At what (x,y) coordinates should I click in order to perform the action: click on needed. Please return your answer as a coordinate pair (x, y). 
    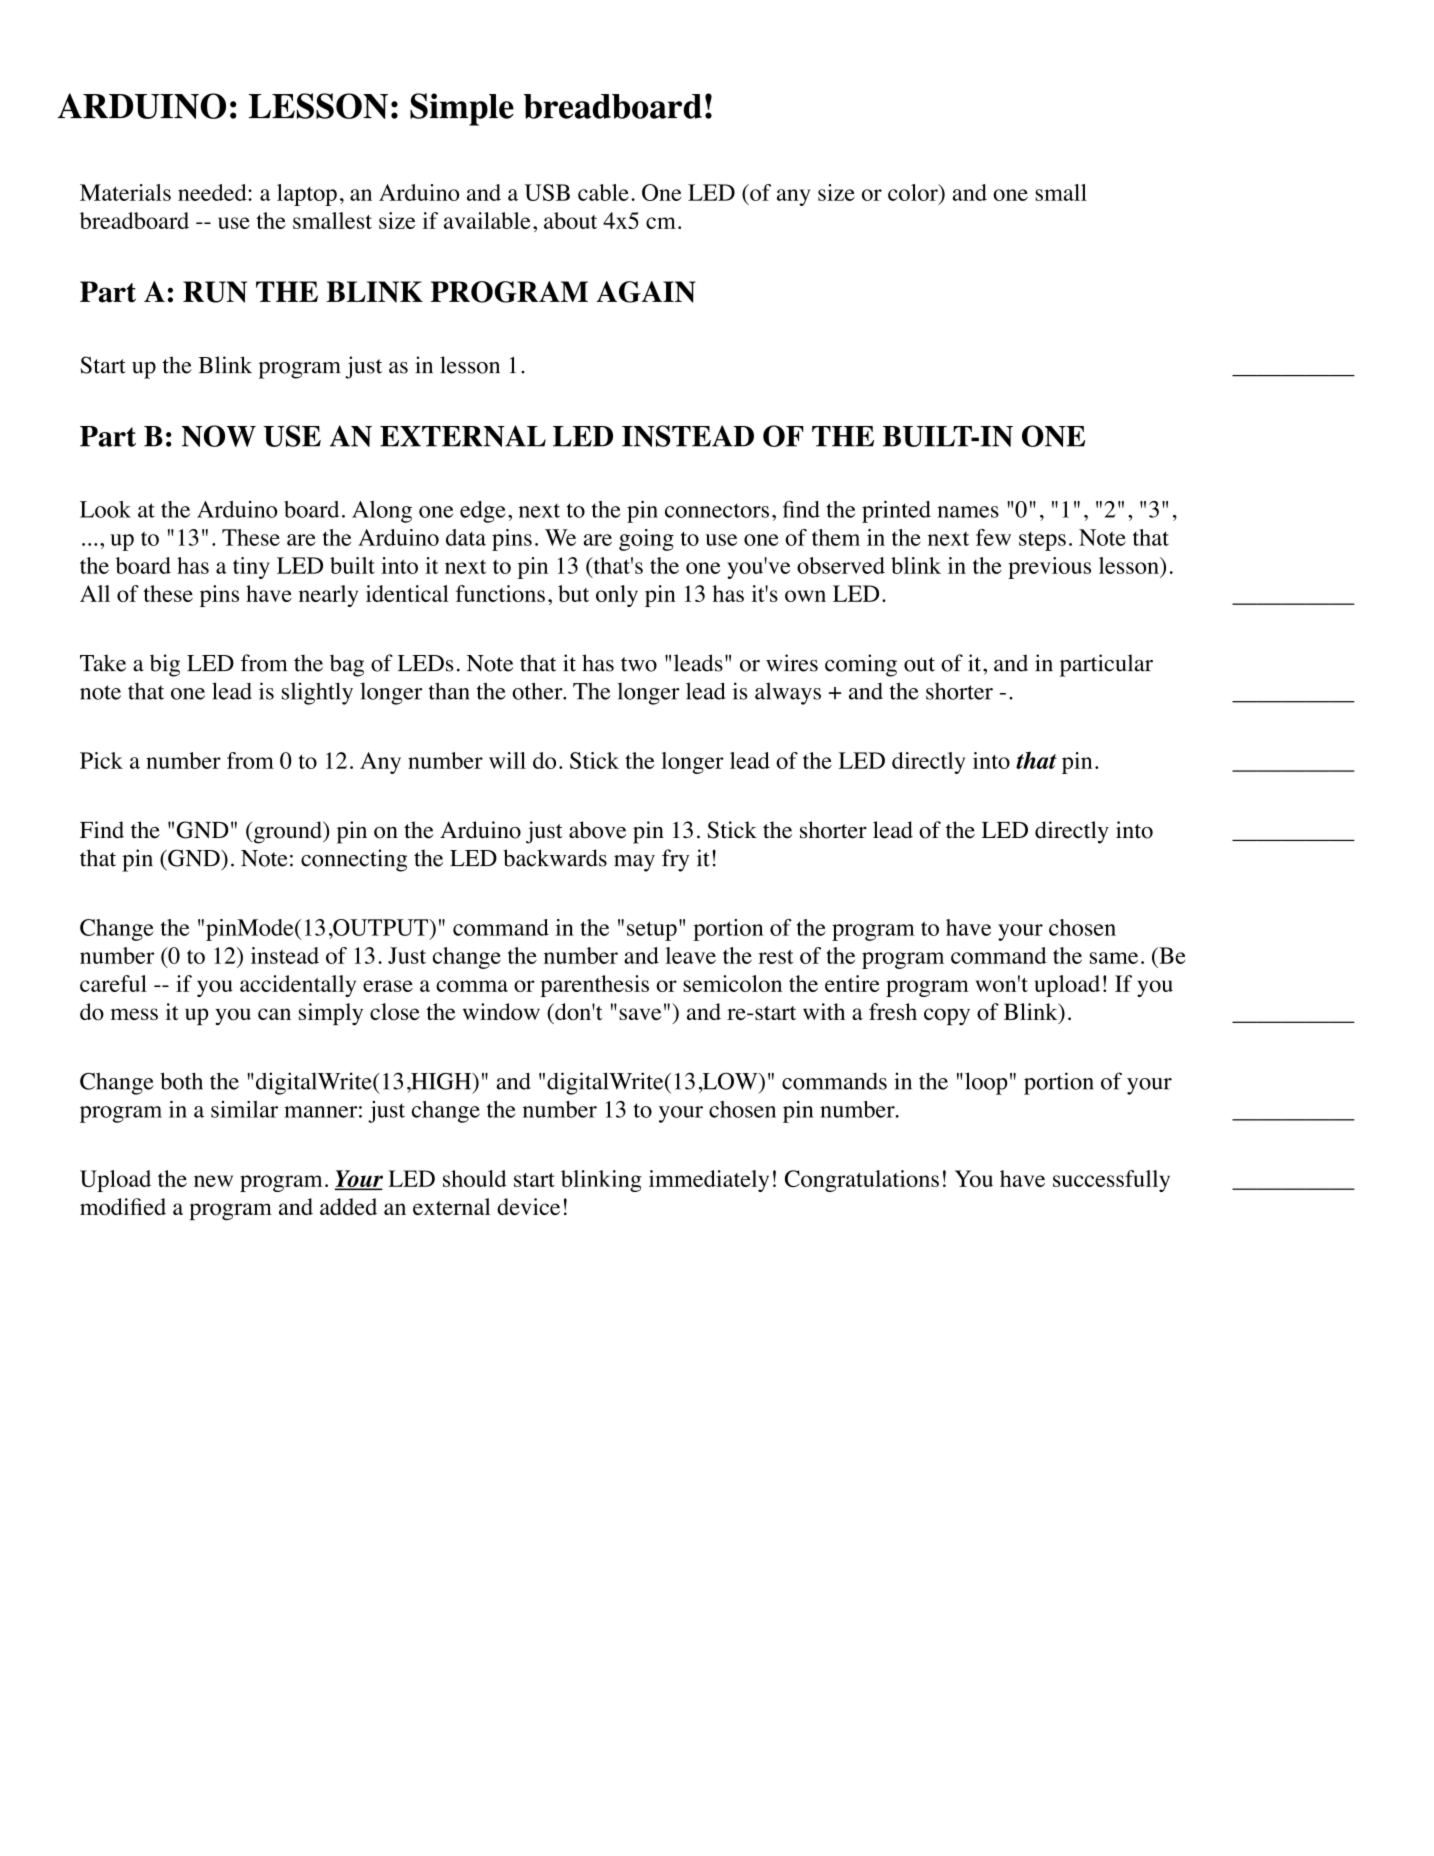
    Looking at the image, I should click on (213, 192).
